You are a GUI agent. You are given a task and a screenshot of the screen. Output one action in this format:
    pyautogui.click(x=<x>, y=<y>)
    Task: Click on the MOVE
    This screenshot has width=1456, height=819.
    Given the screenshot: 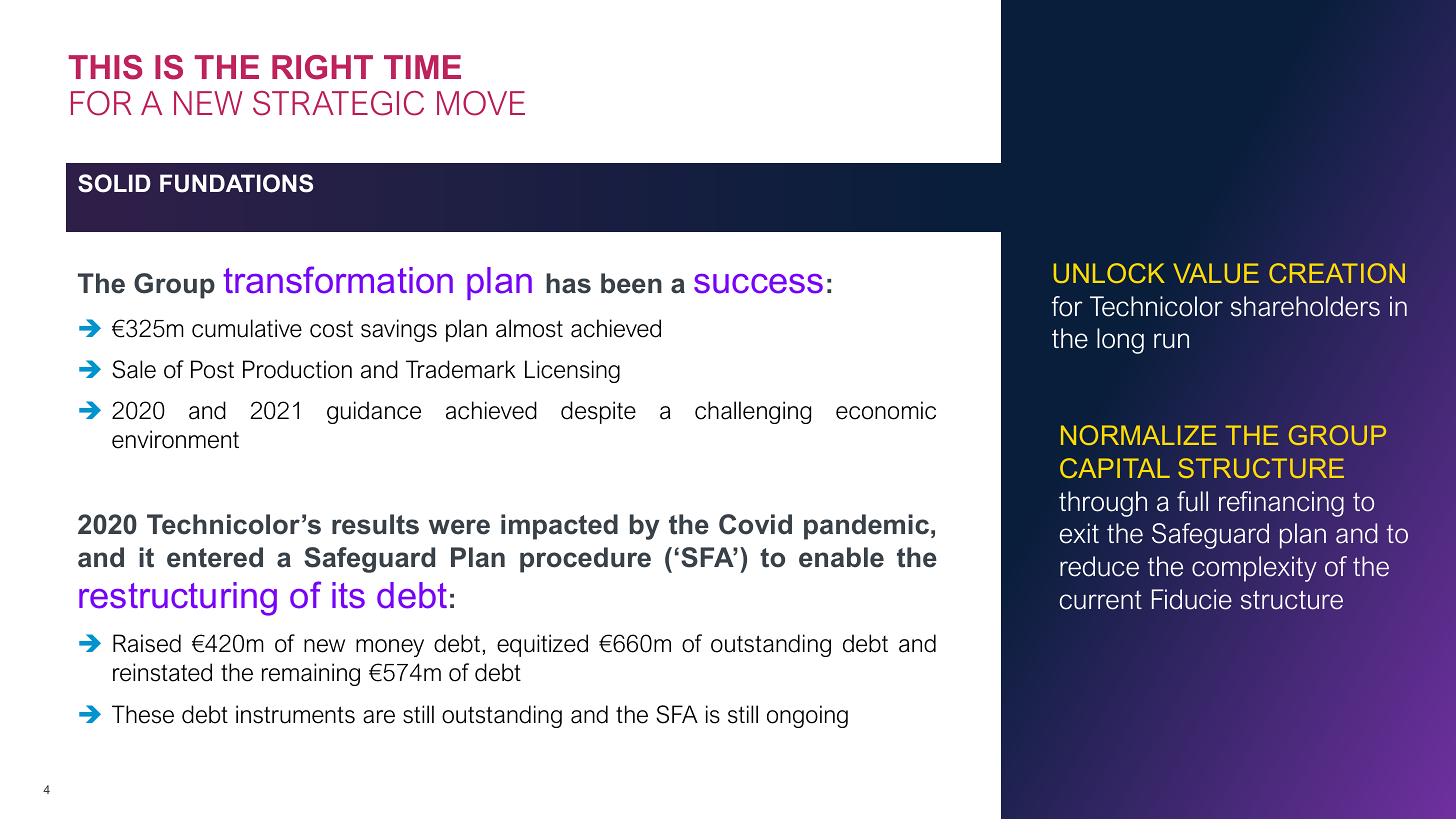 What is the action you would take?
    pyautogui.click(x=481, y=103)
